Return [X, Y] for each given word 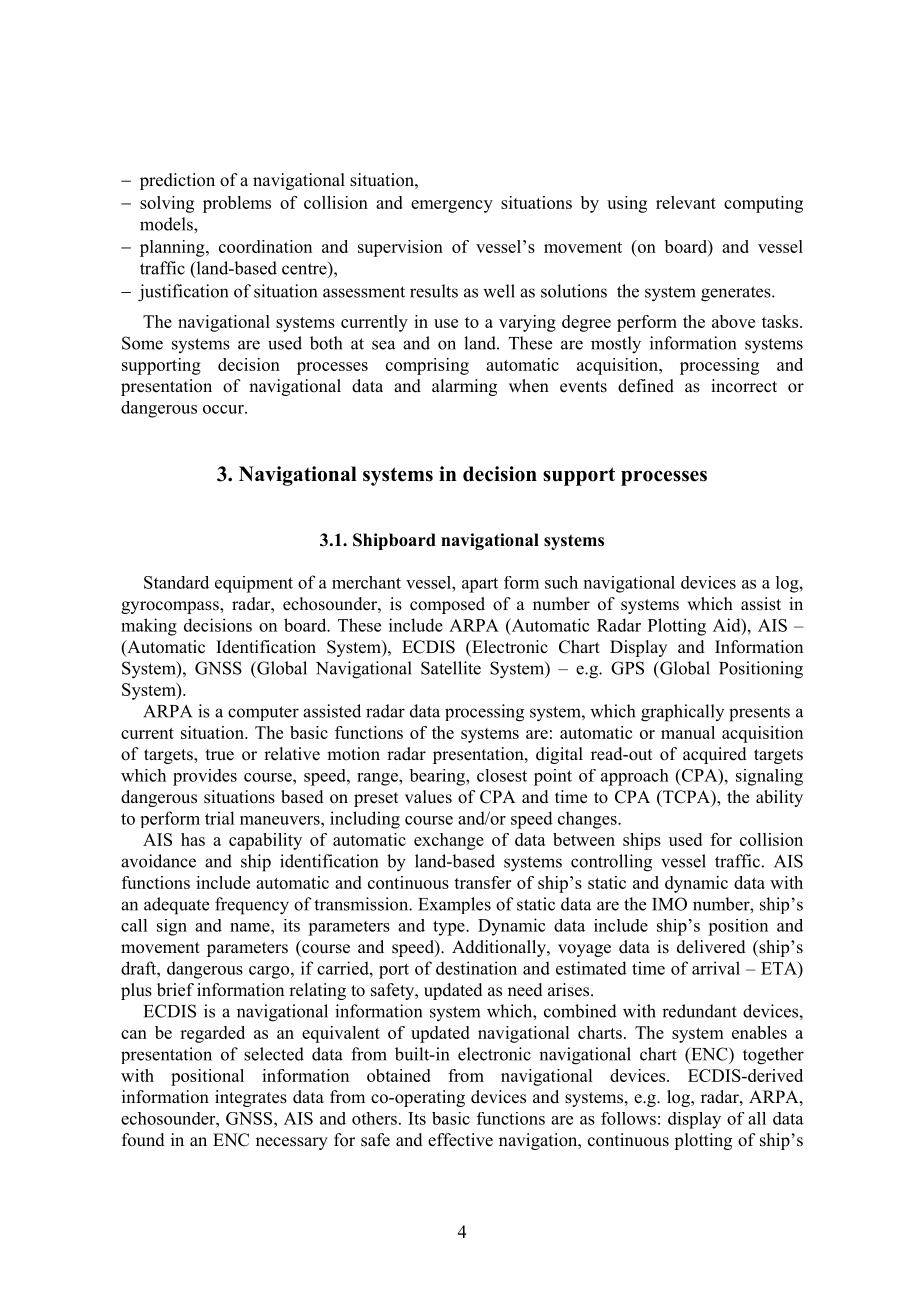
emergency [452, 206]
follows [628, 1118]
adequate [176, 906]
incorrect [744, 386]
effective [460, 1140]
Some [142, 343]
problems [237, 204]
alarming [464, 387]
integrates [251, 1098]
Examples [454, 905]
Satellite [451, 668]
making [149, 627]
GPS [627, 668]
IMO [669, 904]
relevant [686, 202]
